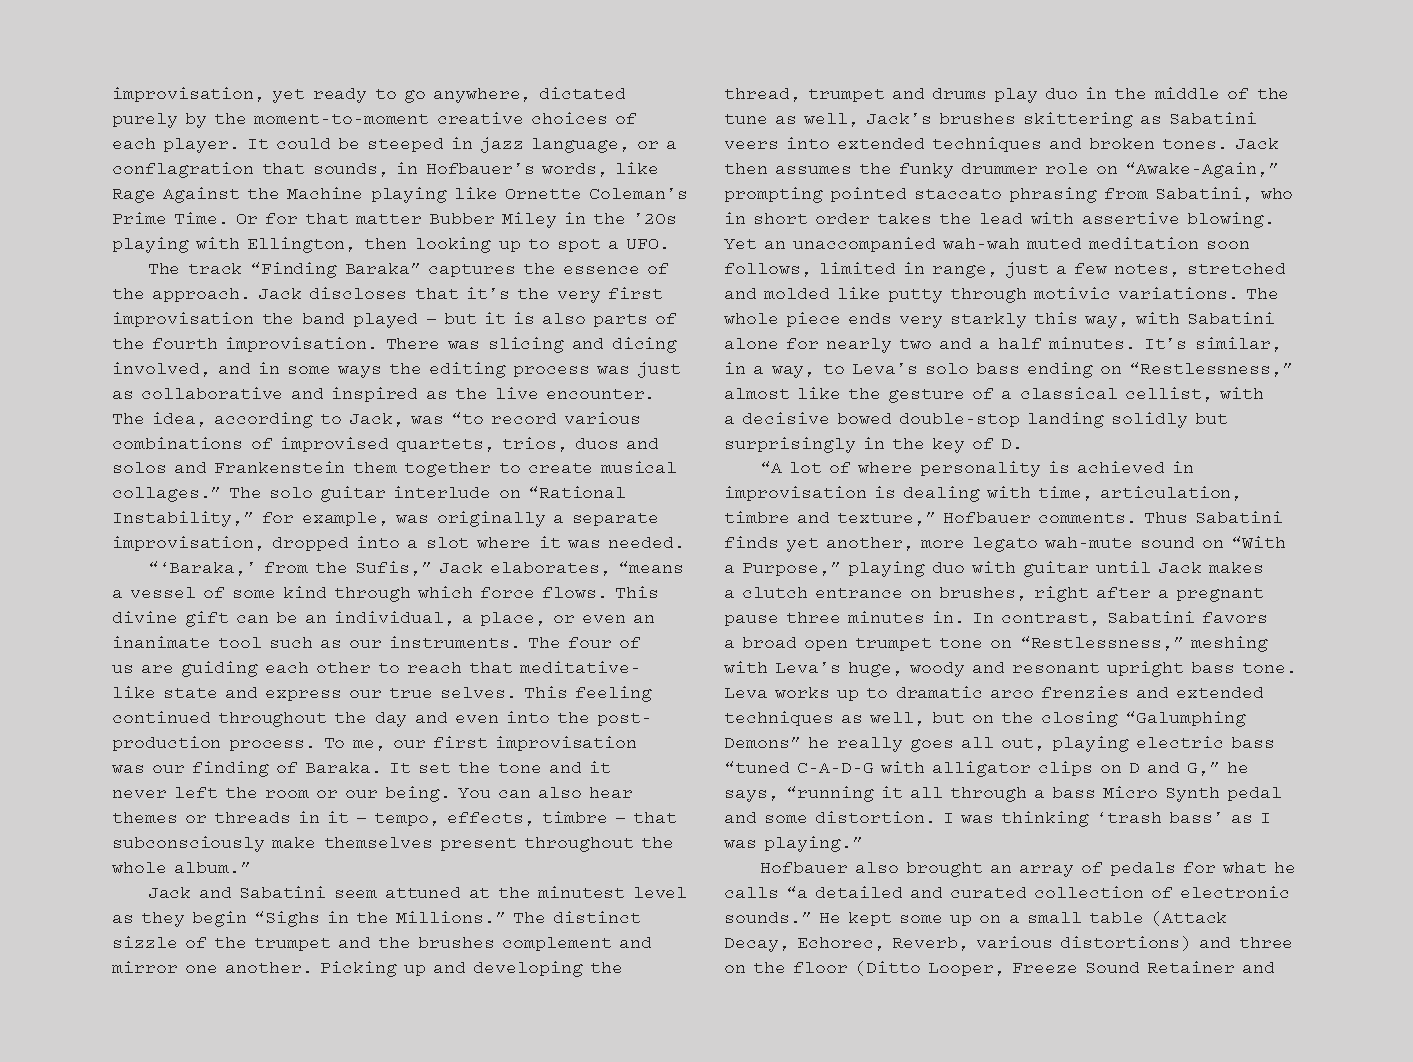  What do you see at coordinates (292, 919) in the screenshot?
I see `Sighs` at bounding box center [292, 919].
